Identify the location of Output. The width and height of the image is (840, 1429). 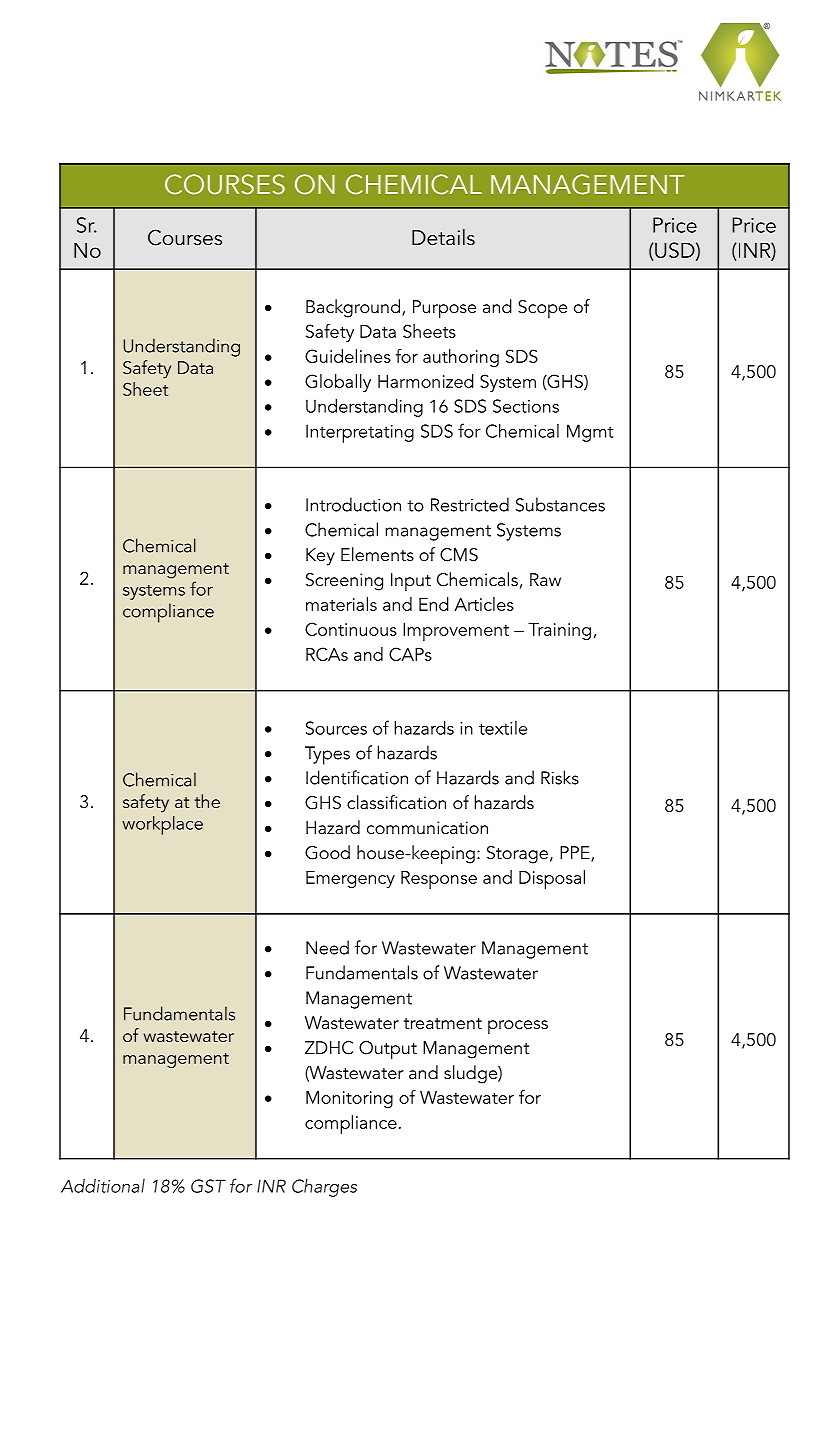
(388, 1050).
